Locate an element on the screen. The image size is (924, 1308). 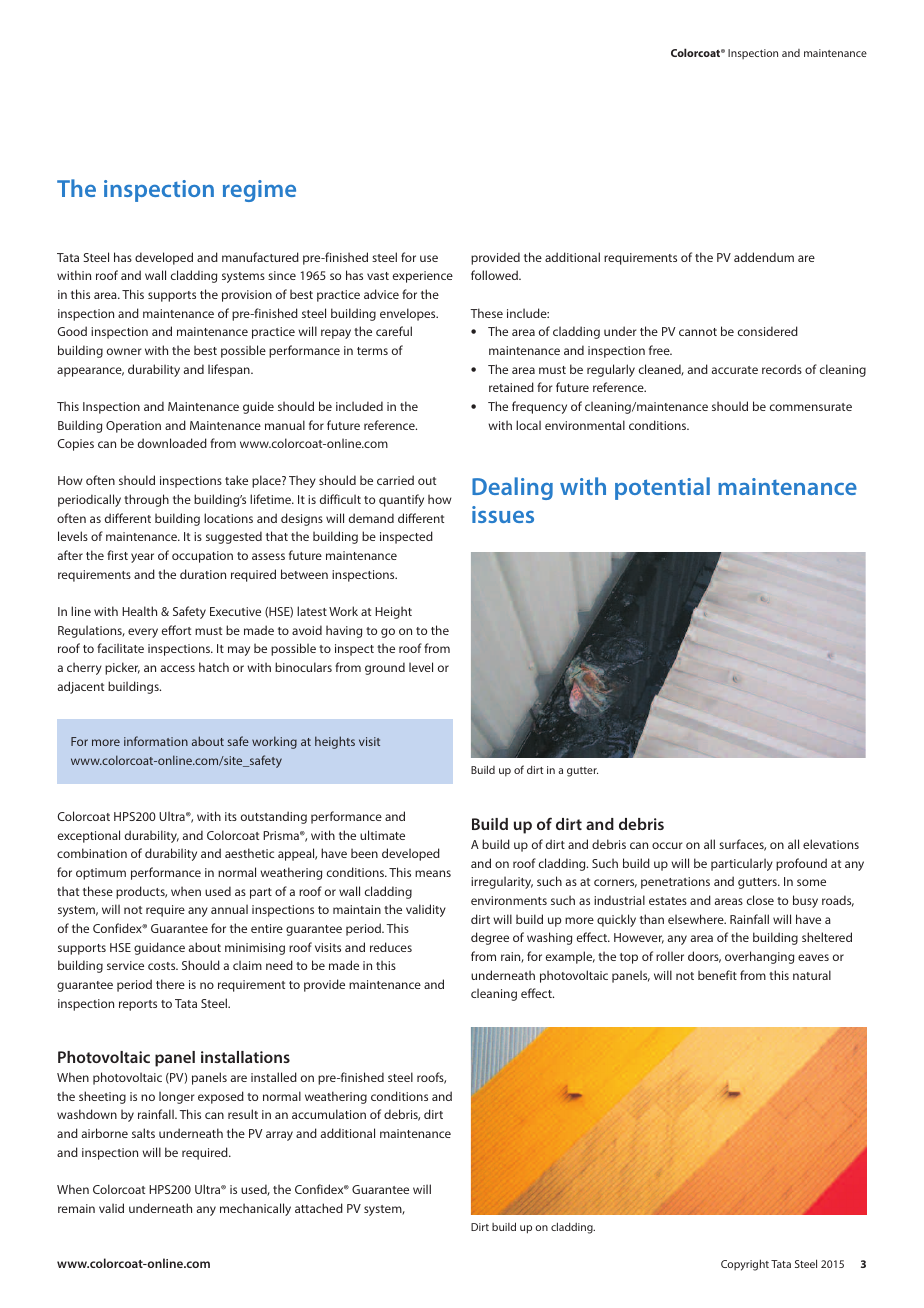
potential is located at coordinates (662, 488).
